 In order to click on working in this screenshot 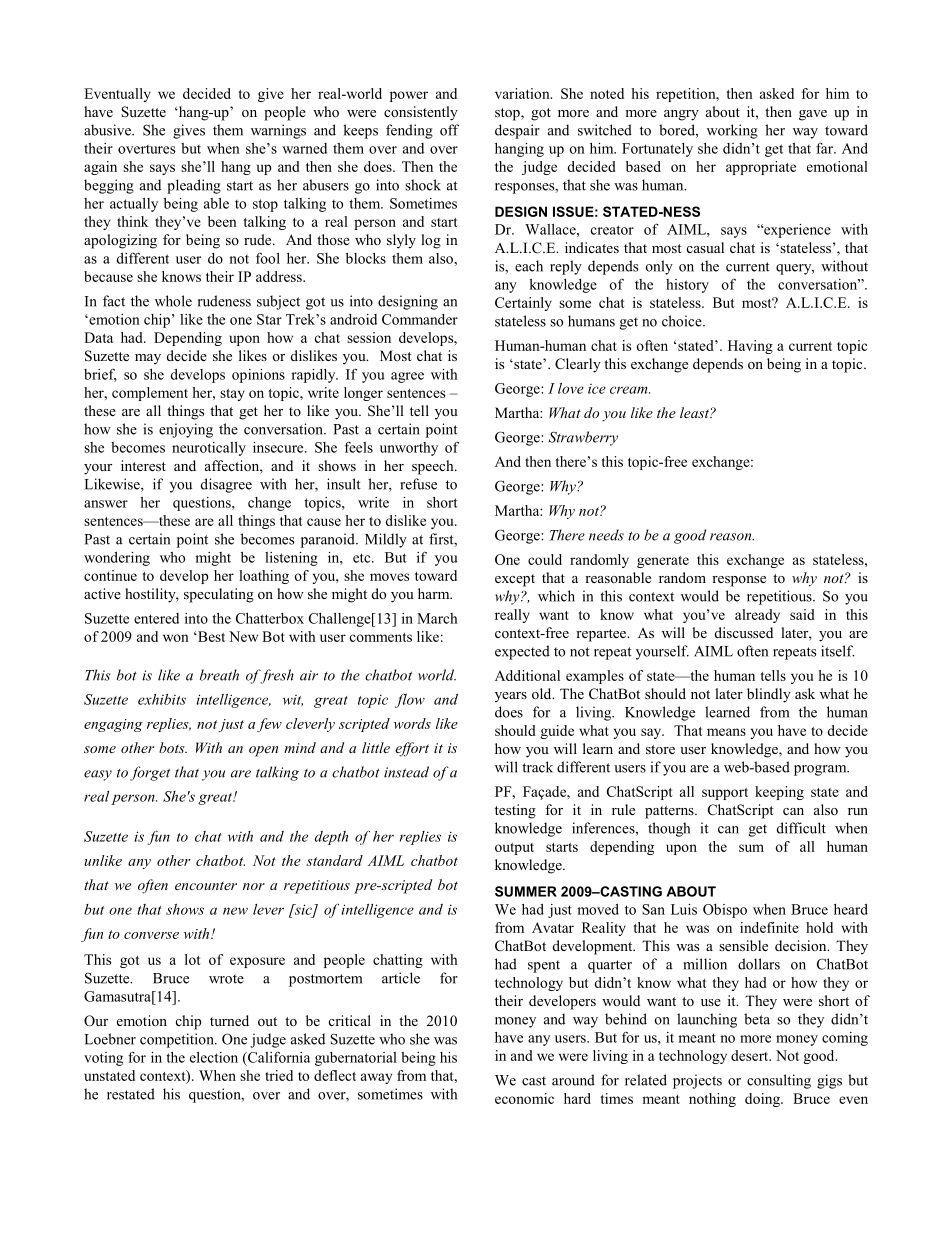, I will do `click(732, 131)`.
